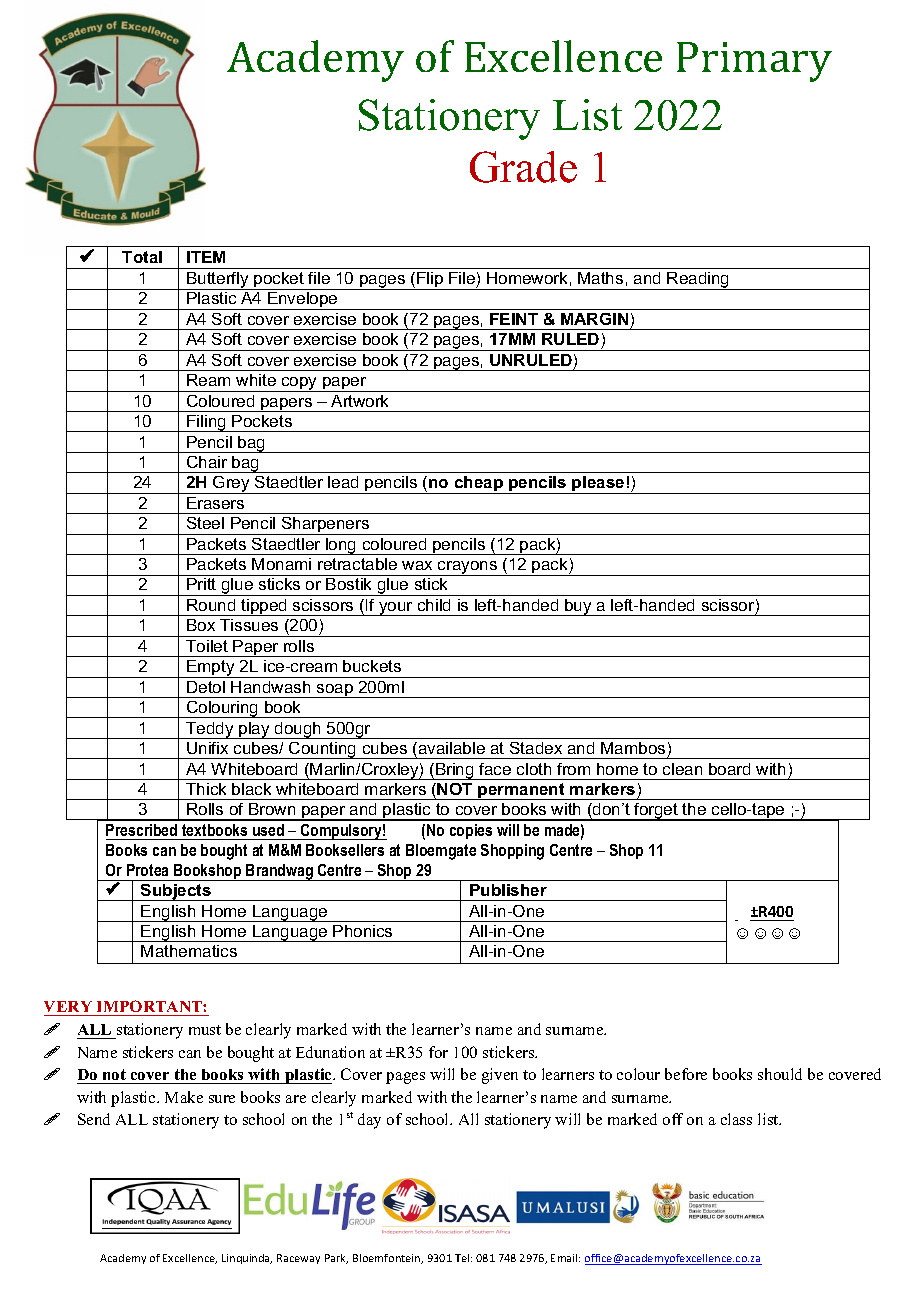 The width and height of the screenshot is (924, 1308). Describe the element at coordinates (578, 607) in the screenshot. I see `buy` at that location.
